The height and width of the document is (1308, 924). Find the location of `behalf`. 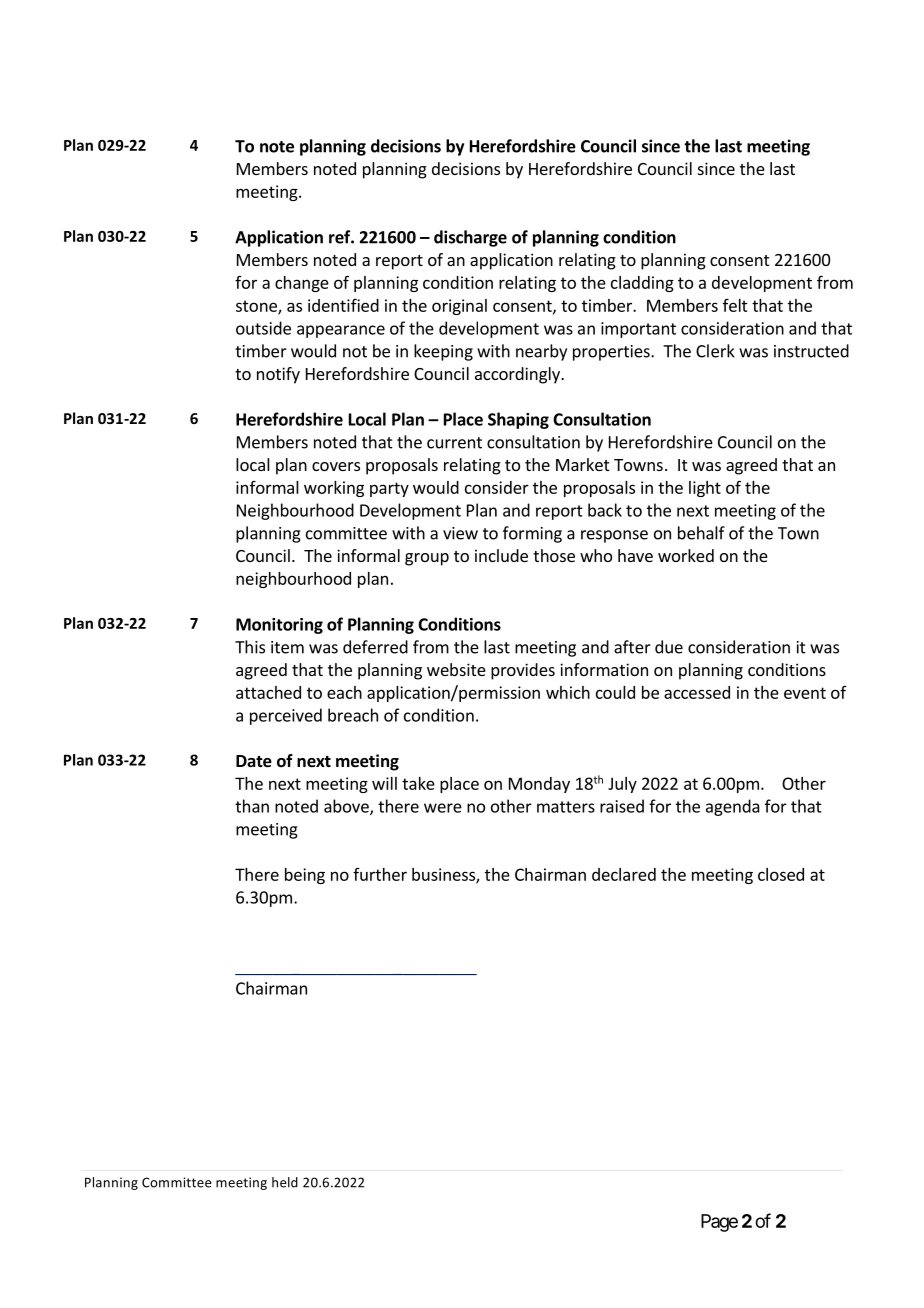

behalf is located at coordinates (701, 533).
